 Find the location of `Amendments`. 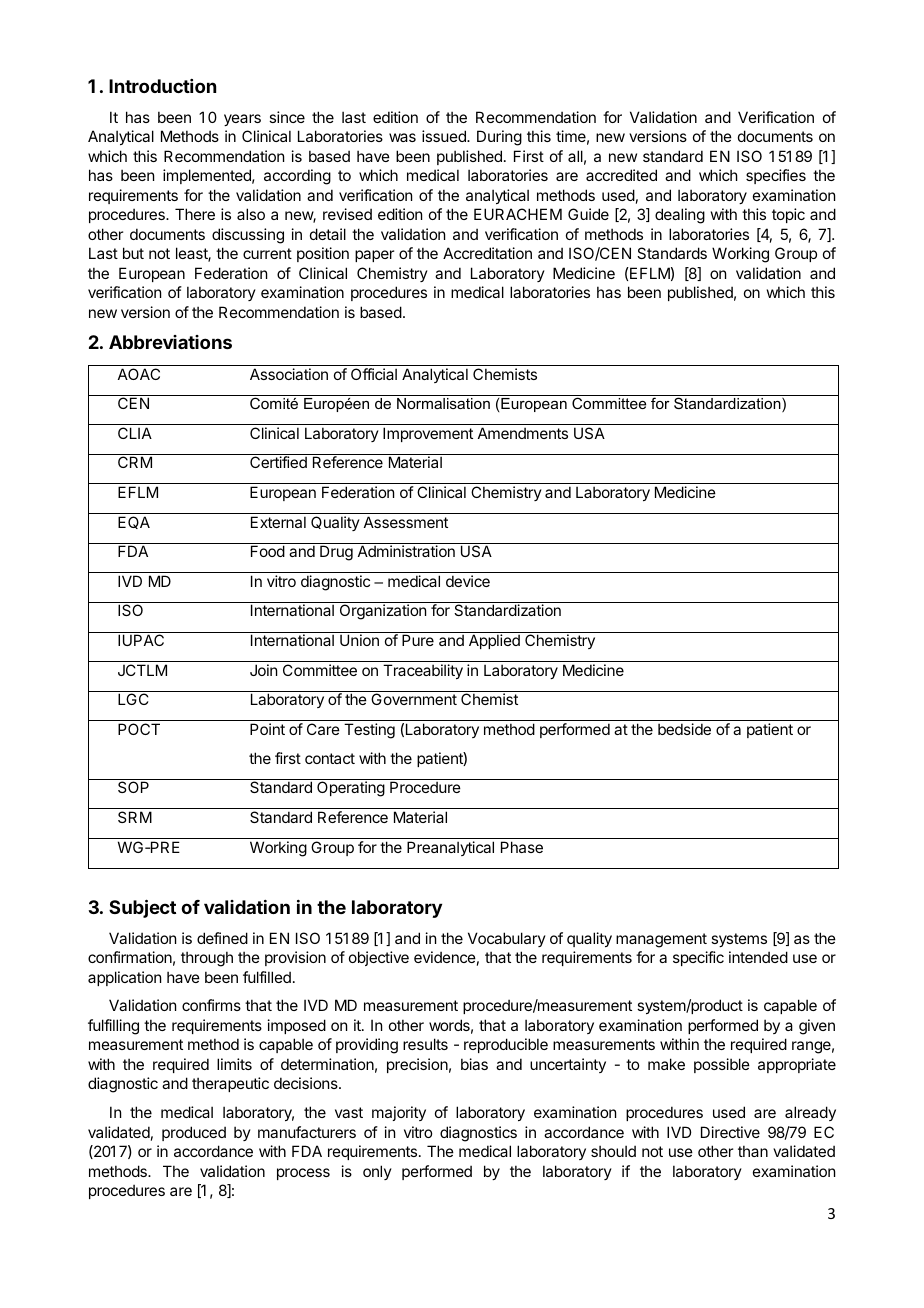

Amendments is located at coordinates (523, 433).
